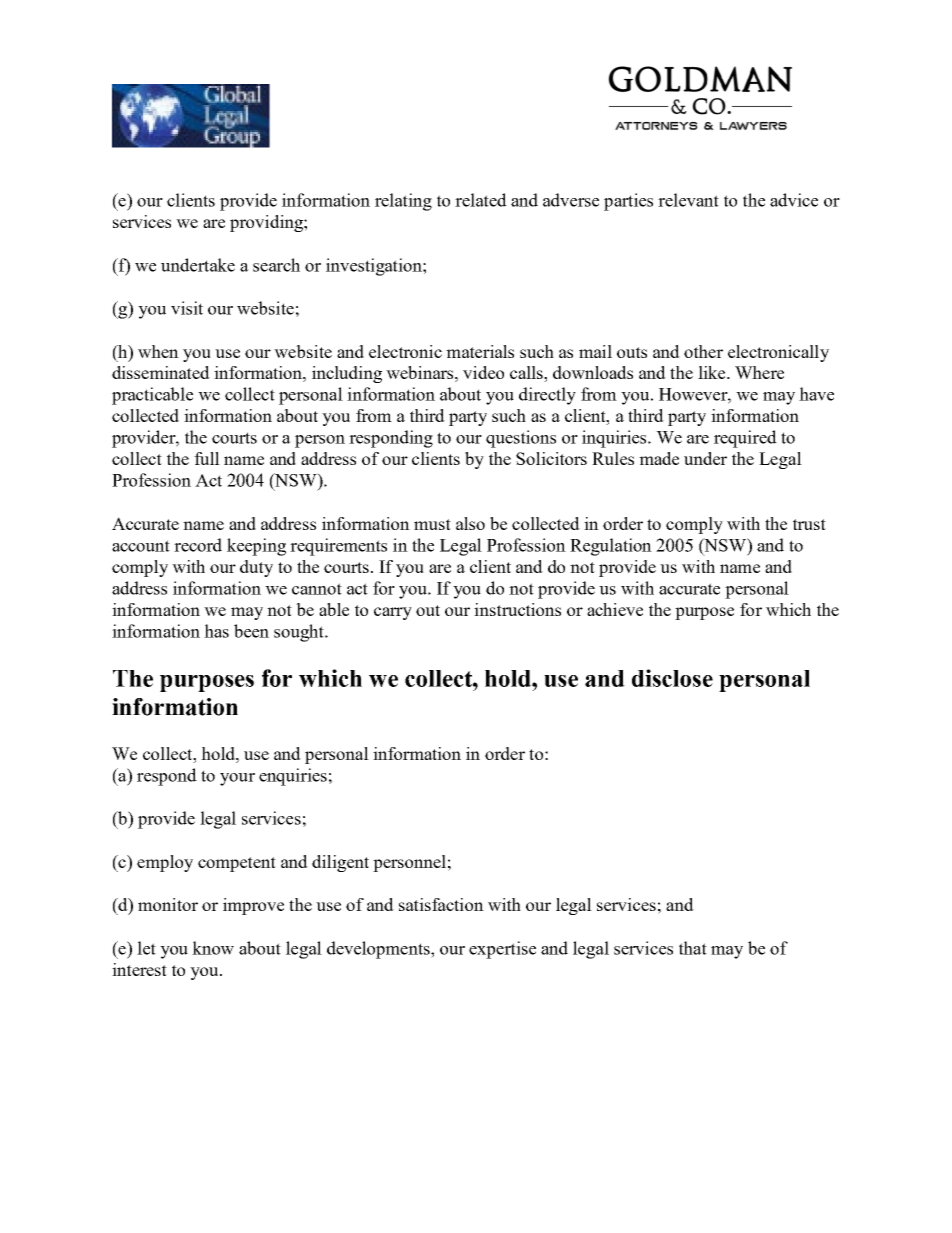  Describe the element at coordinates (502, 950) in the screenshot. I see `expertise` at that location.
